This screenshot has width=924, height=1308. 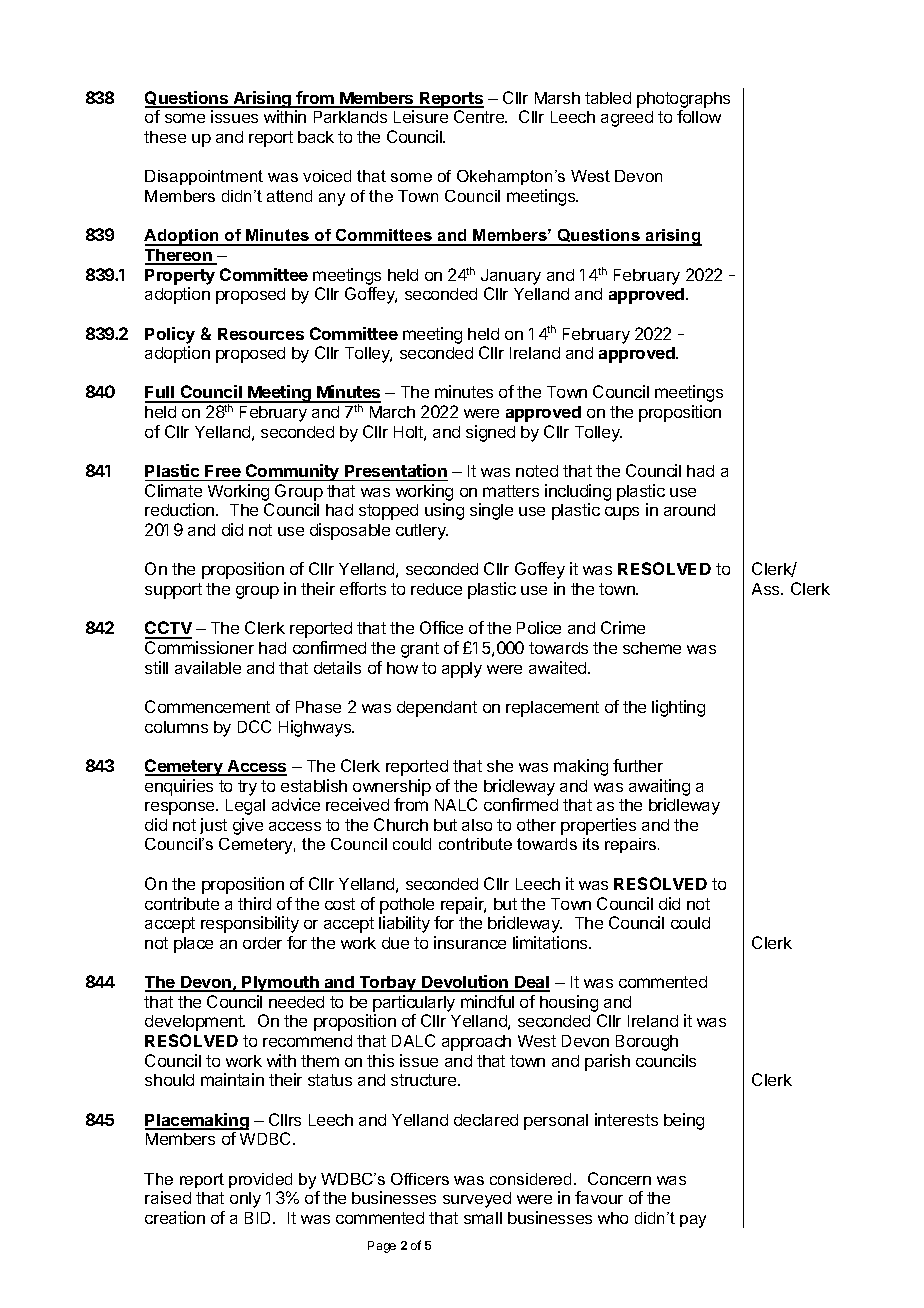 What do you see at coordinates (490, 433) in the screenshot?
I see `signed` at bounding box center [490, 433].
